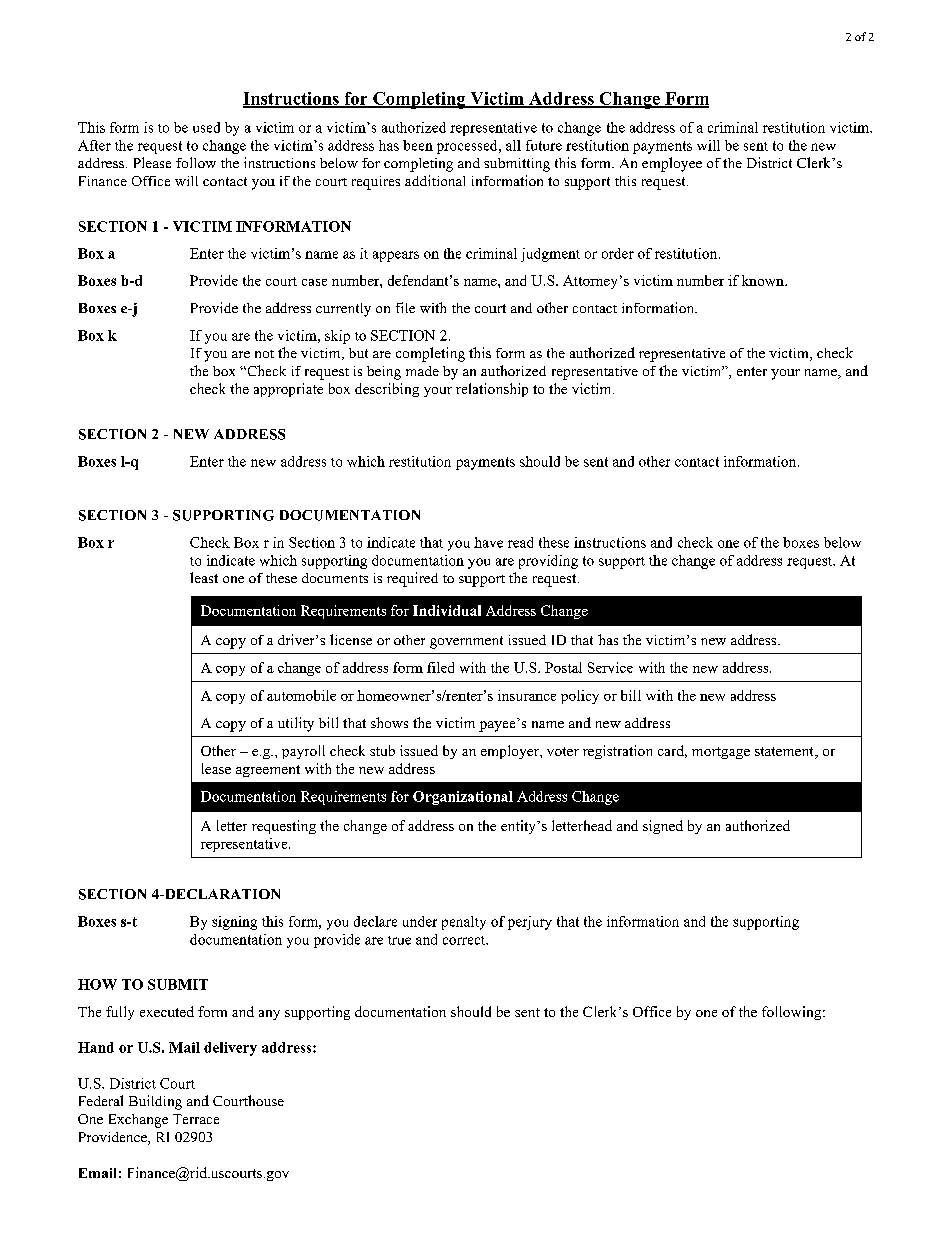  What do you see at coordinates (672, 164) in the screenshot?
I see `employee` at bounding box center [672, 164].
